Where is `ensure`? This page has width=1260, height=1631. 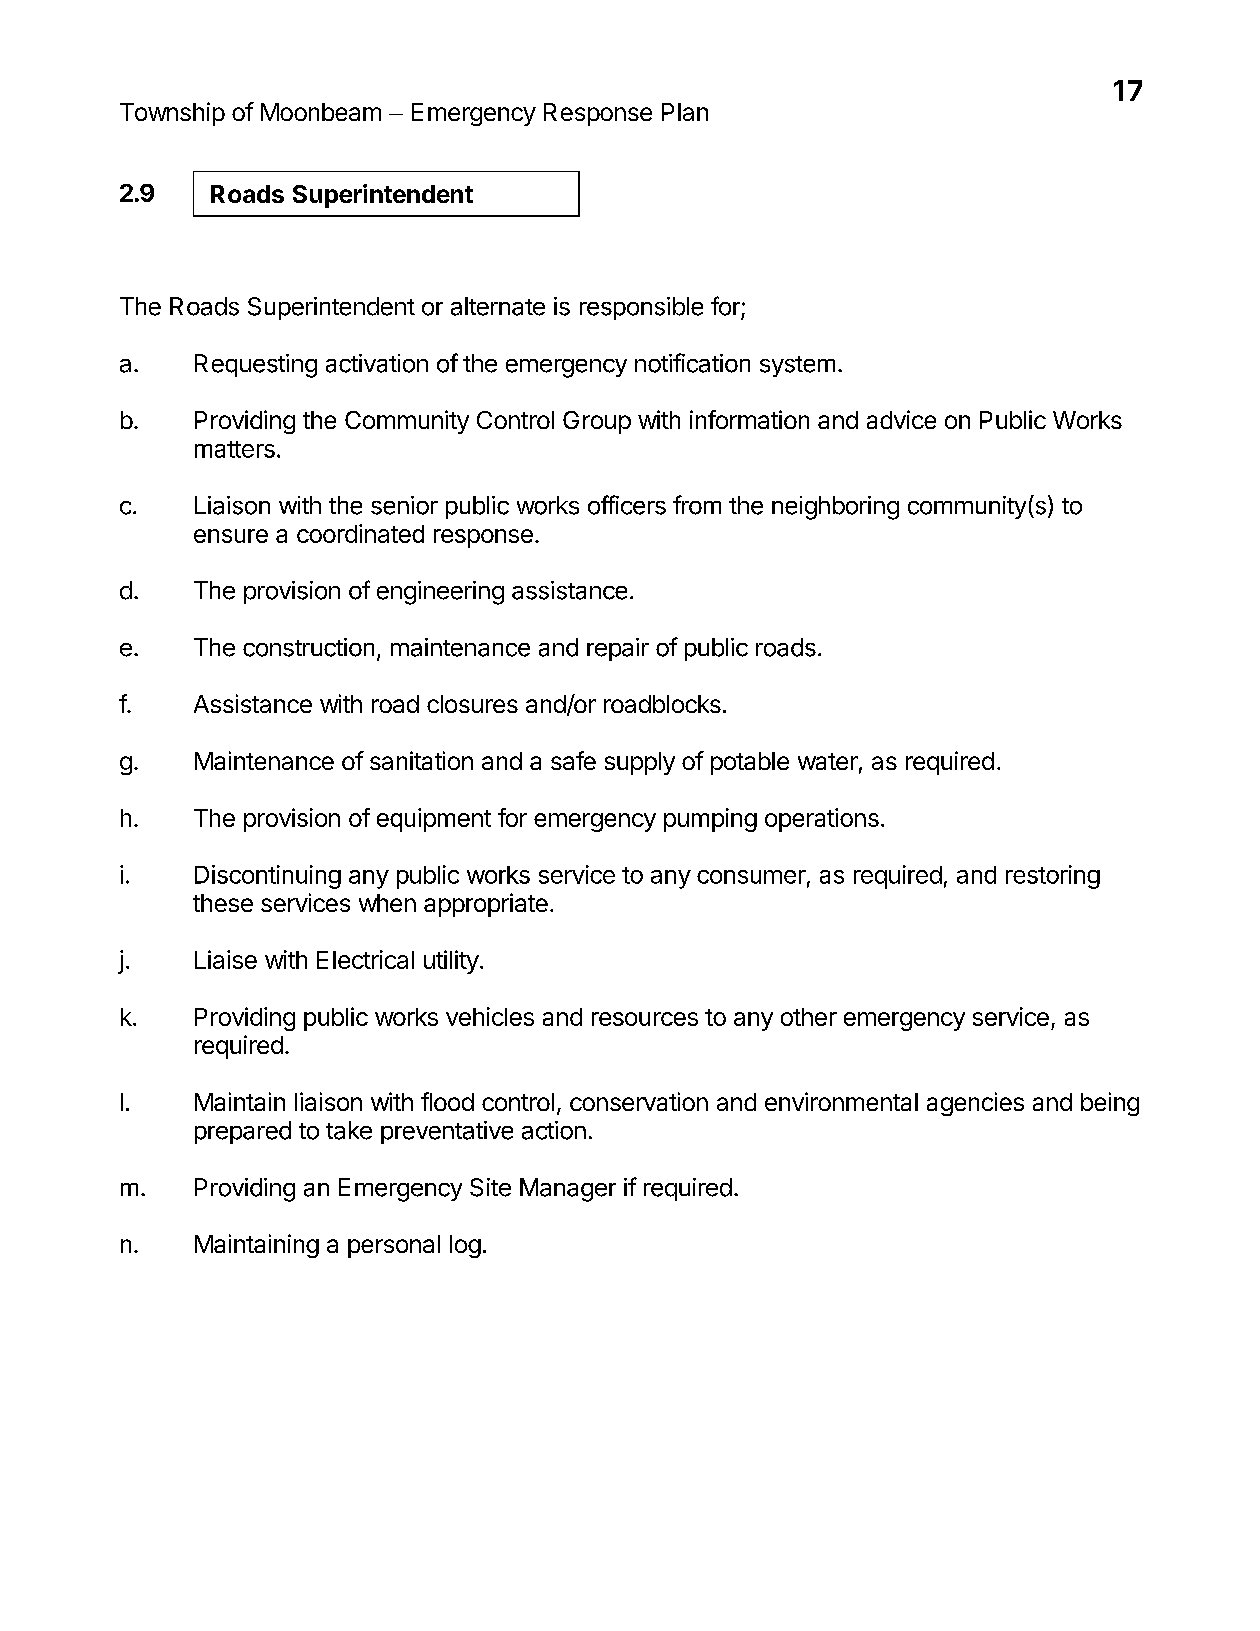
ensure is located at coordinates (231, 536).
